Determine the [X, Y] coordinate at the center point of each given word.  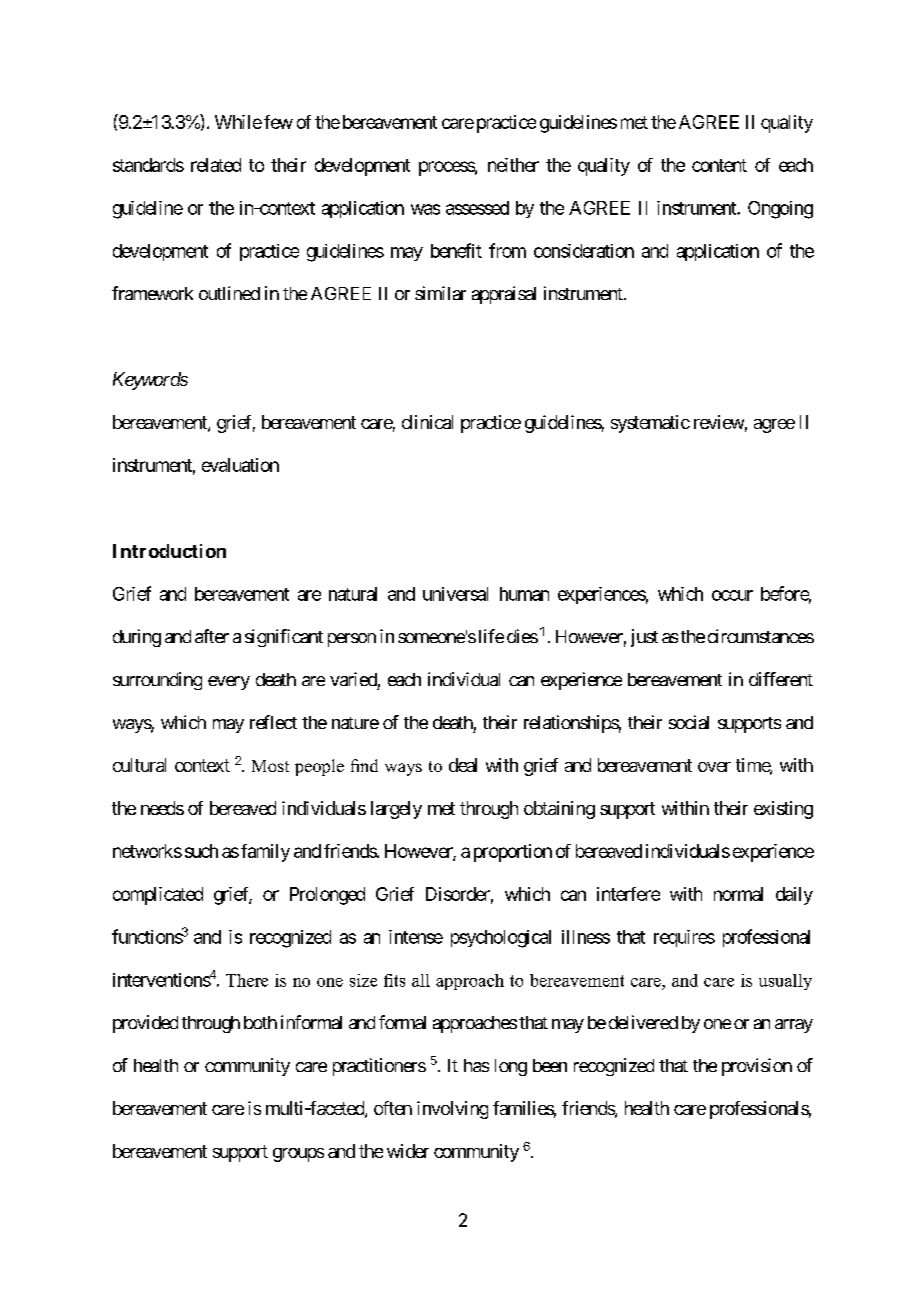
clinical [427, 422]
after [212, 636]
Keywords [150, 381]
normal [738, 894]
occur [732, 595]
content [719, 165]
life [491, 636]
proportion [513, 853]
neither [513, 165]
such [201, 851]
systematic [650, 424]
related [216, 165]
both [260, 1022]
